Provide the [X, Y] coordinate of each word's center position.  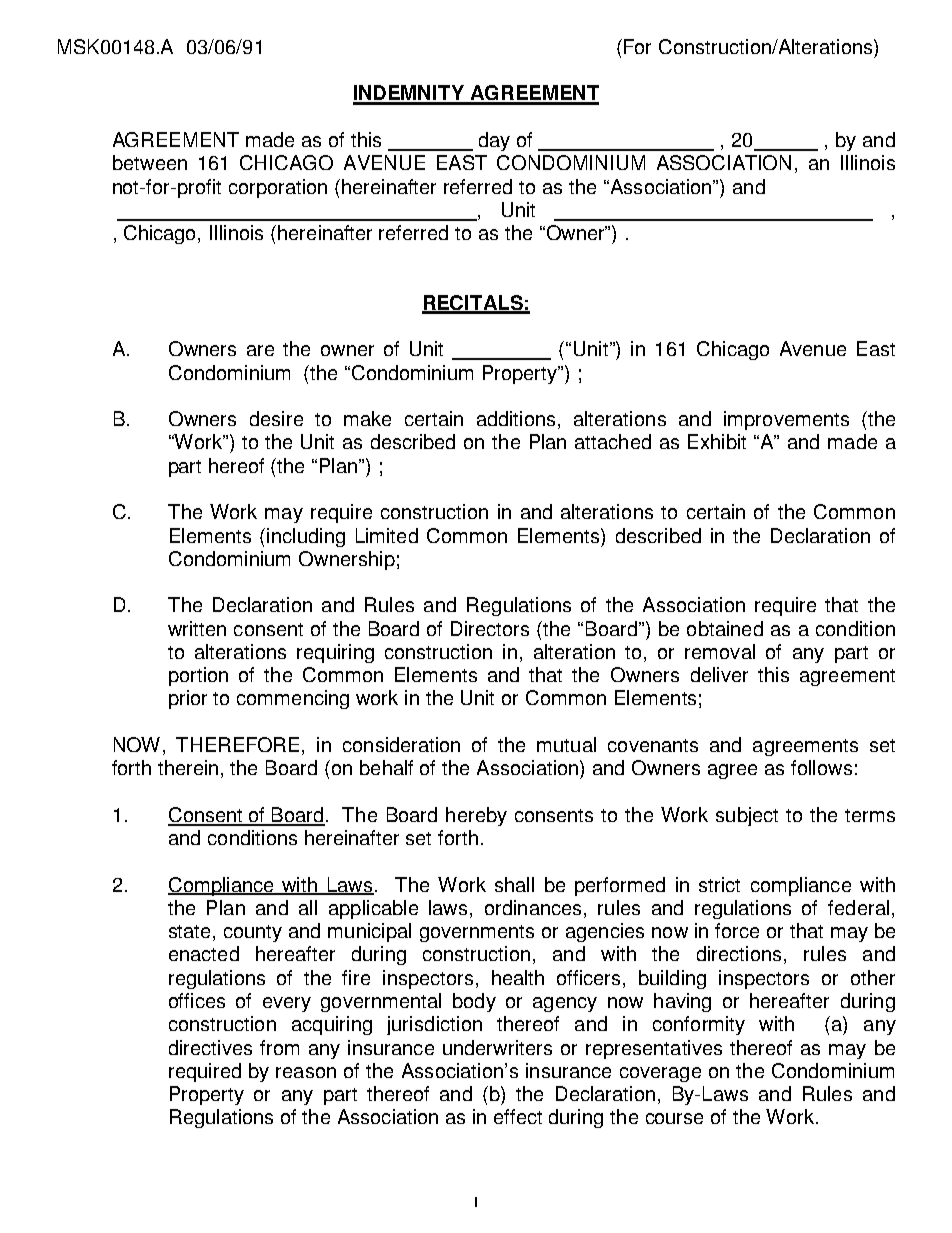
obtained [725, 628]
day [494, 141]
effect [518, 1116]
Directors [490, 628]
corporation [278, 188]
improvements [786, 420]
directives [210, 1047]
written [197, 628]
